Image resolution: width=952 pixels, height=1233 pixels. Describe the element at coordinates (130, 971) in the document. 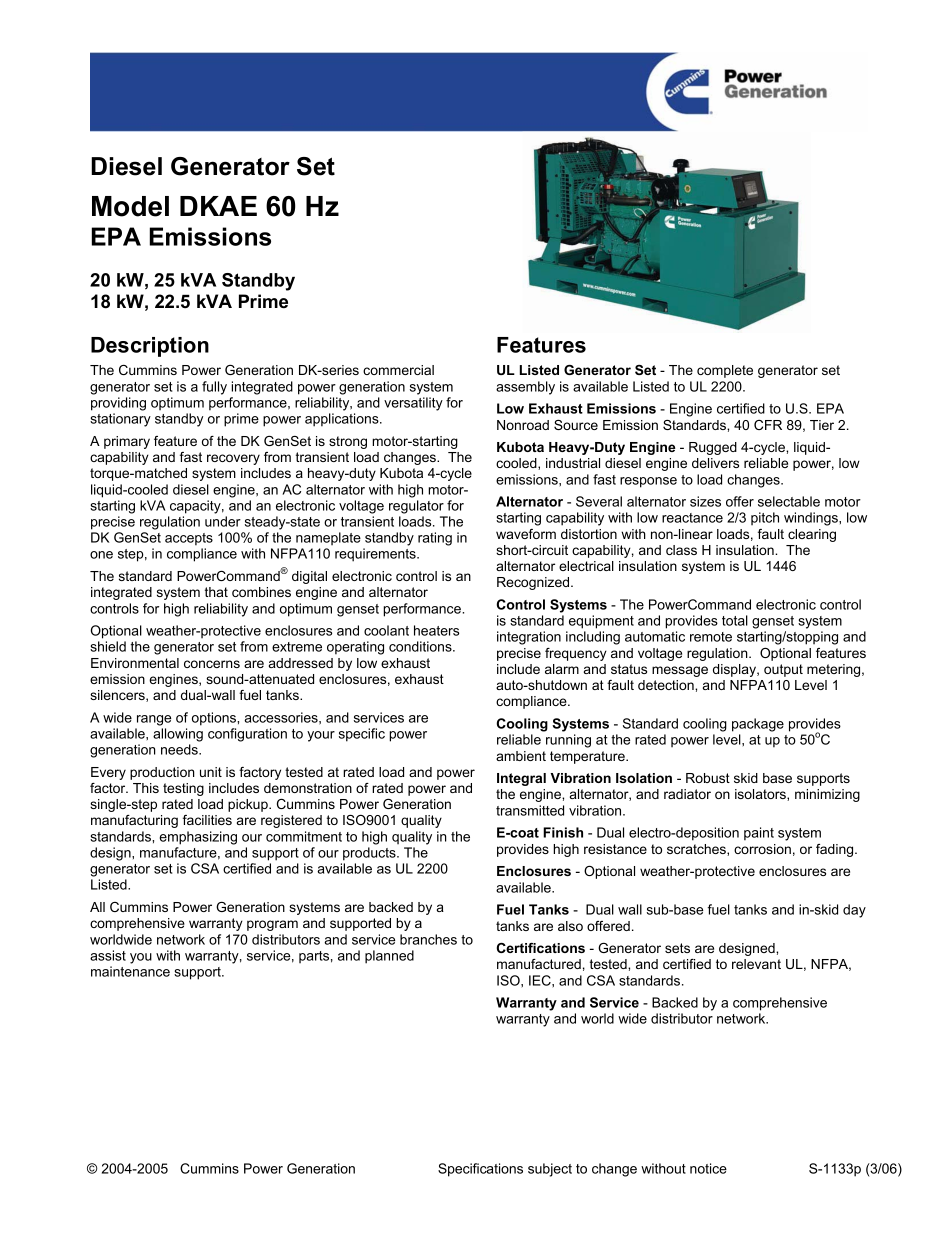

I see `maintenance` at that location.
